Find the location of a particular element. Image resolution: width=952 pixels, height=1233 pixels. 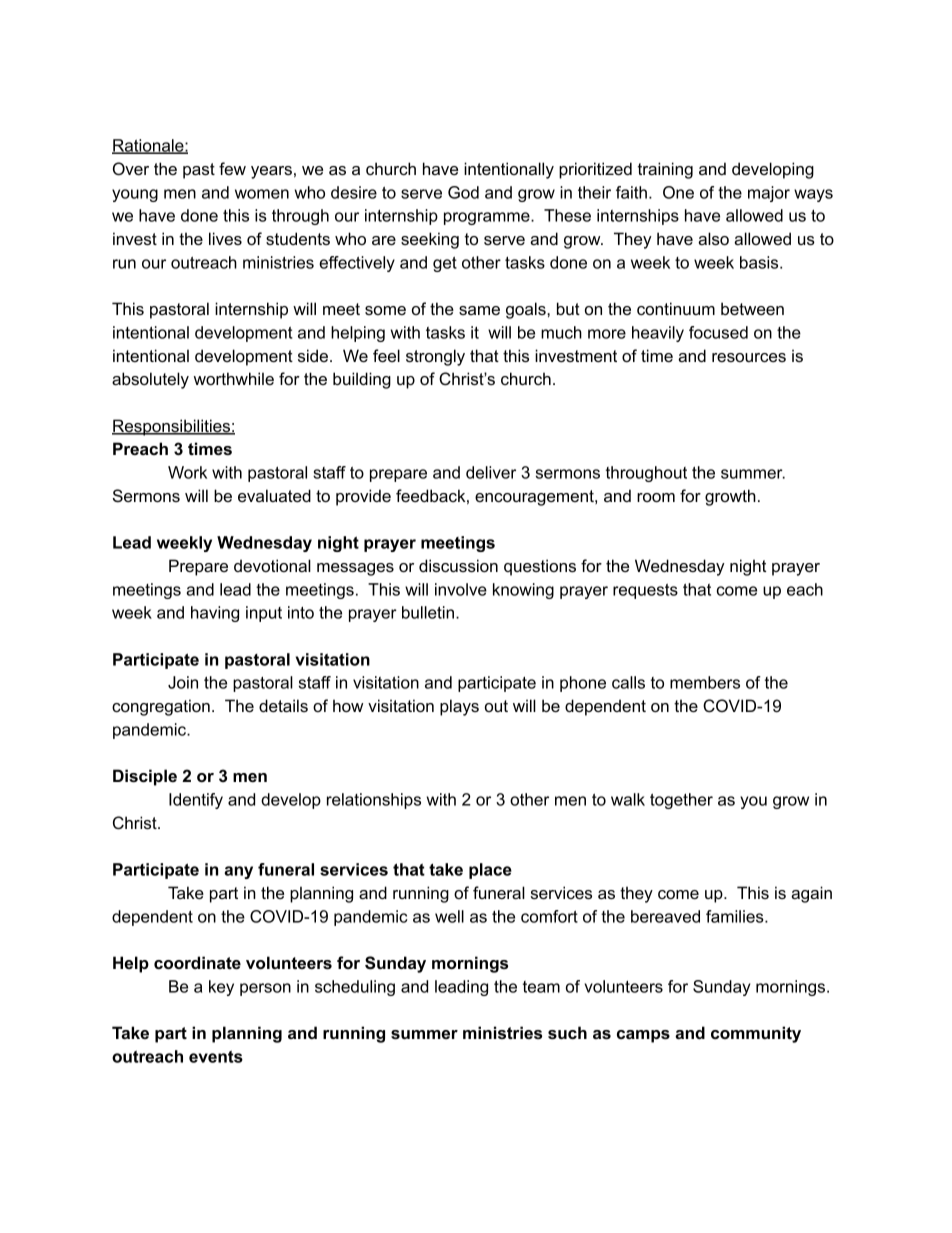

room is located at coordinates (656, 497).
